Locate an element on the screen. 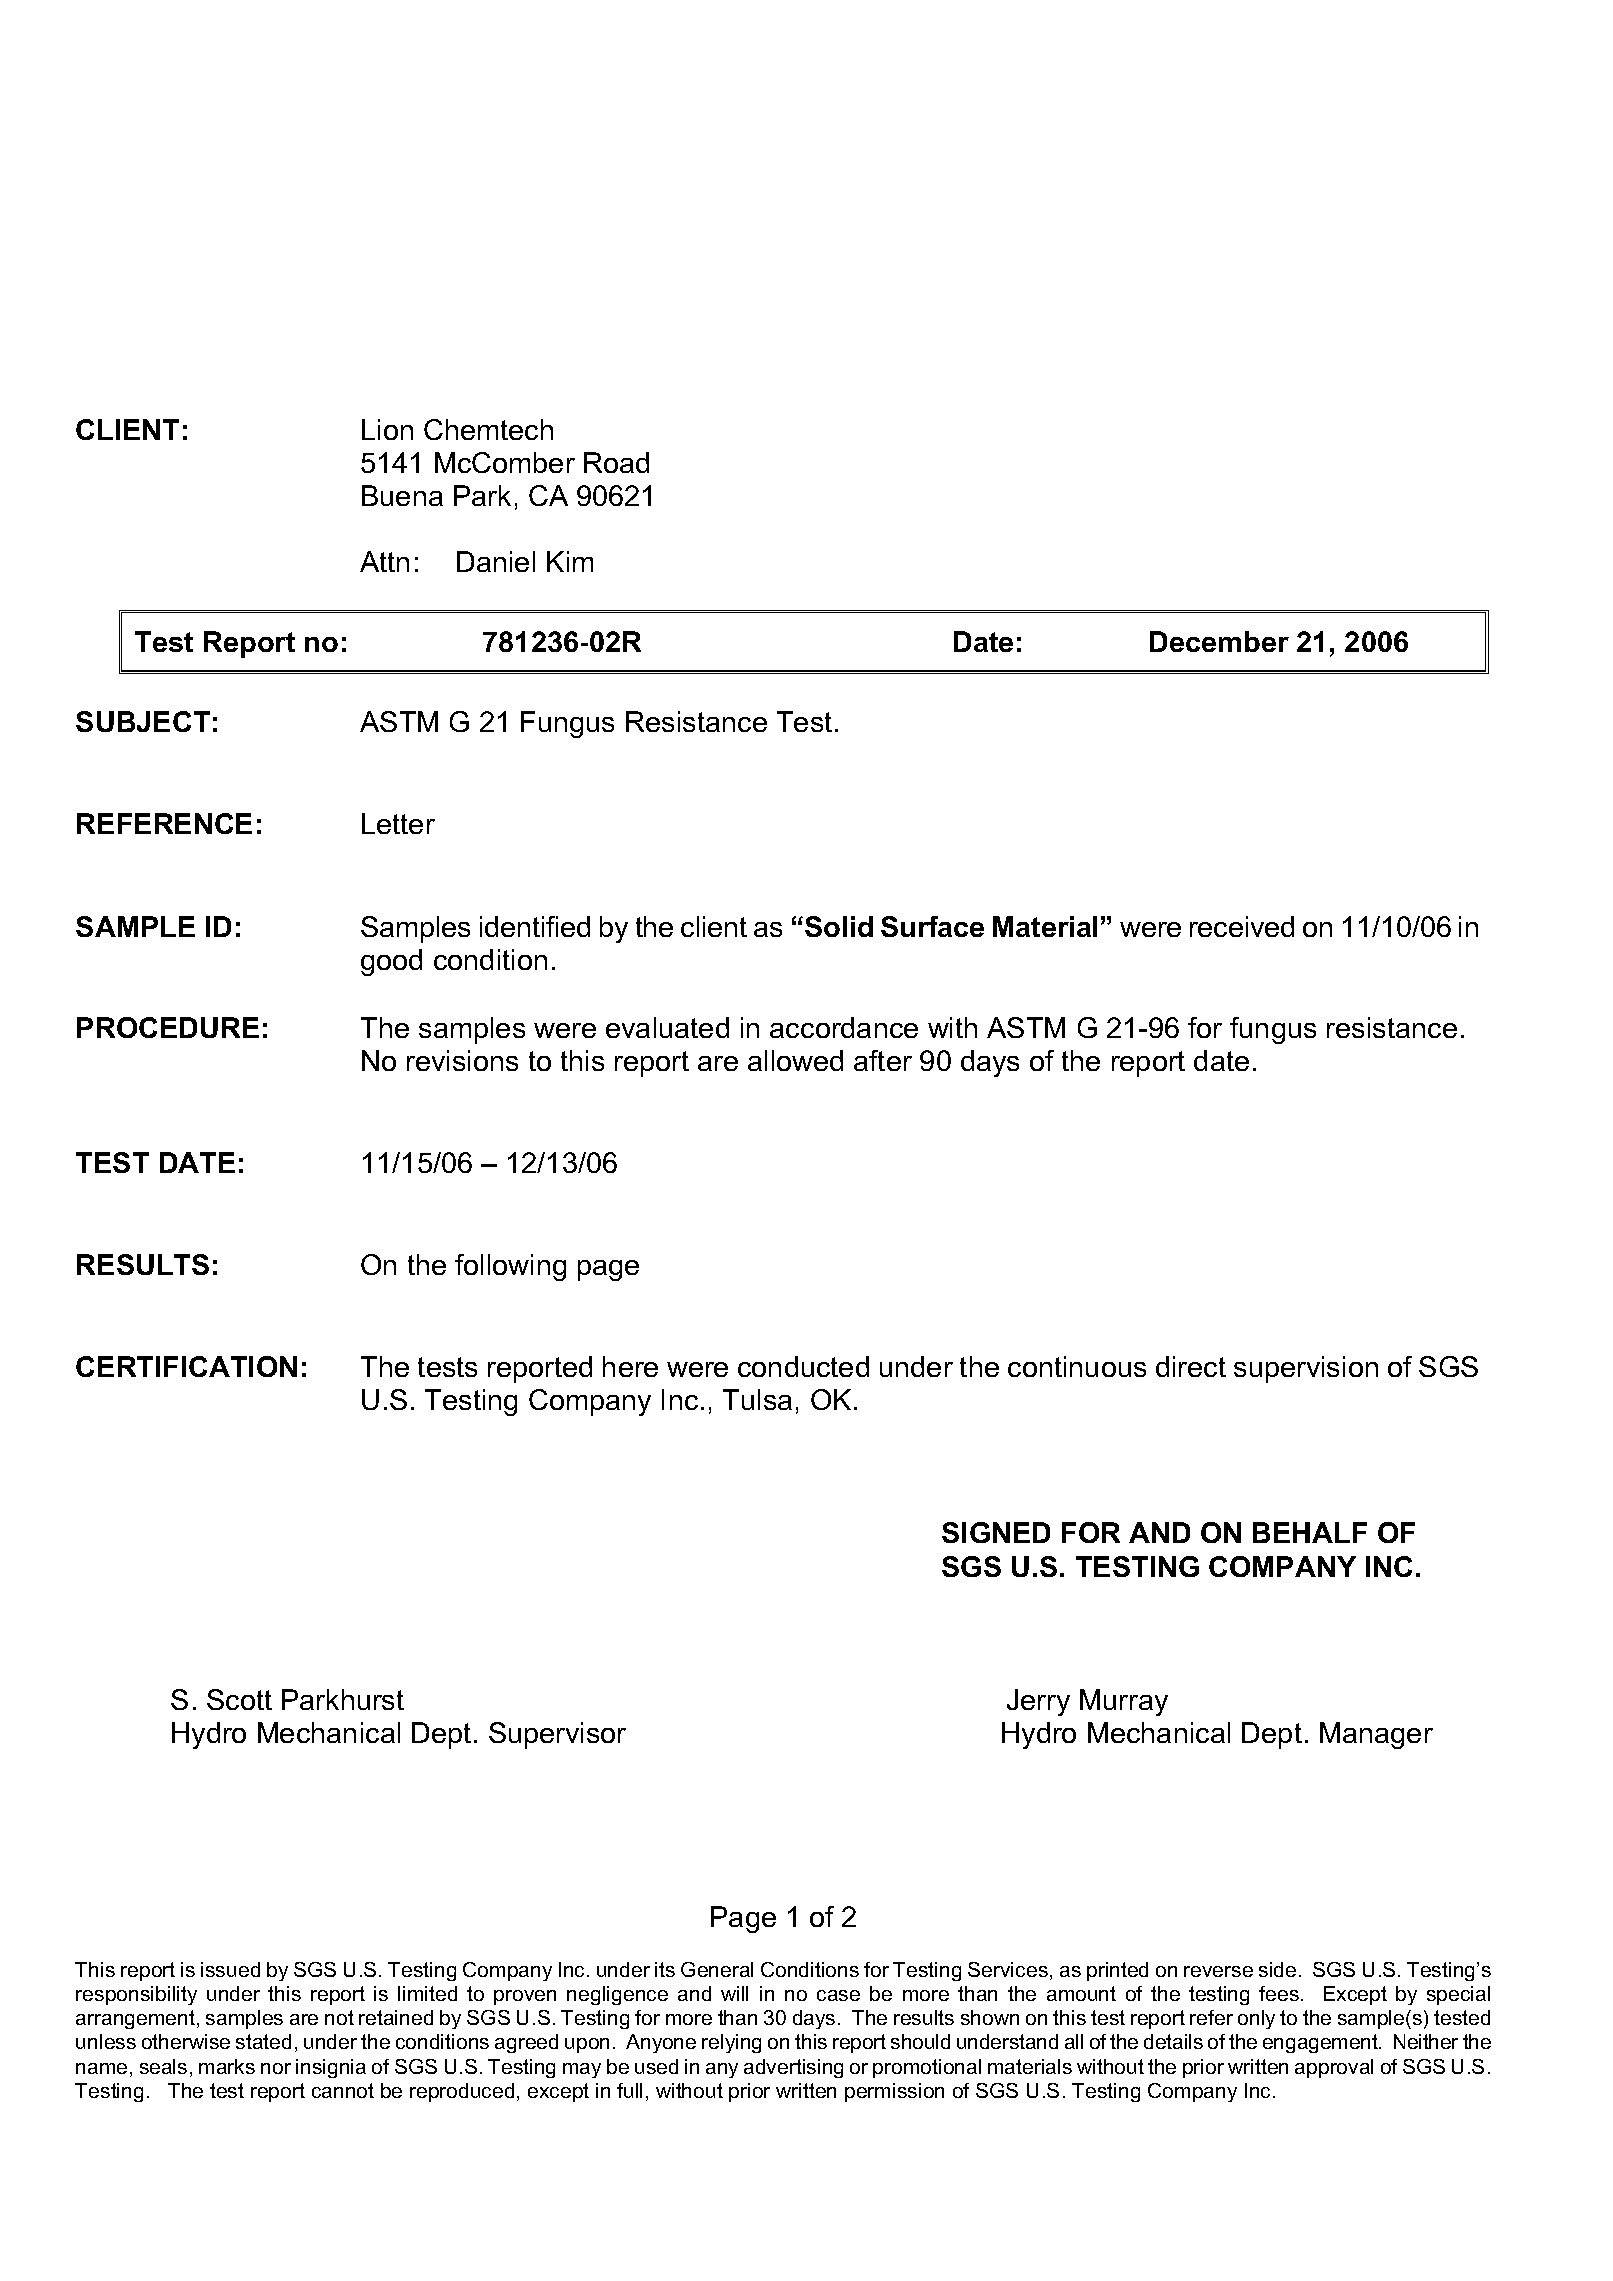  stated is located at coordinates (263, 2041).
